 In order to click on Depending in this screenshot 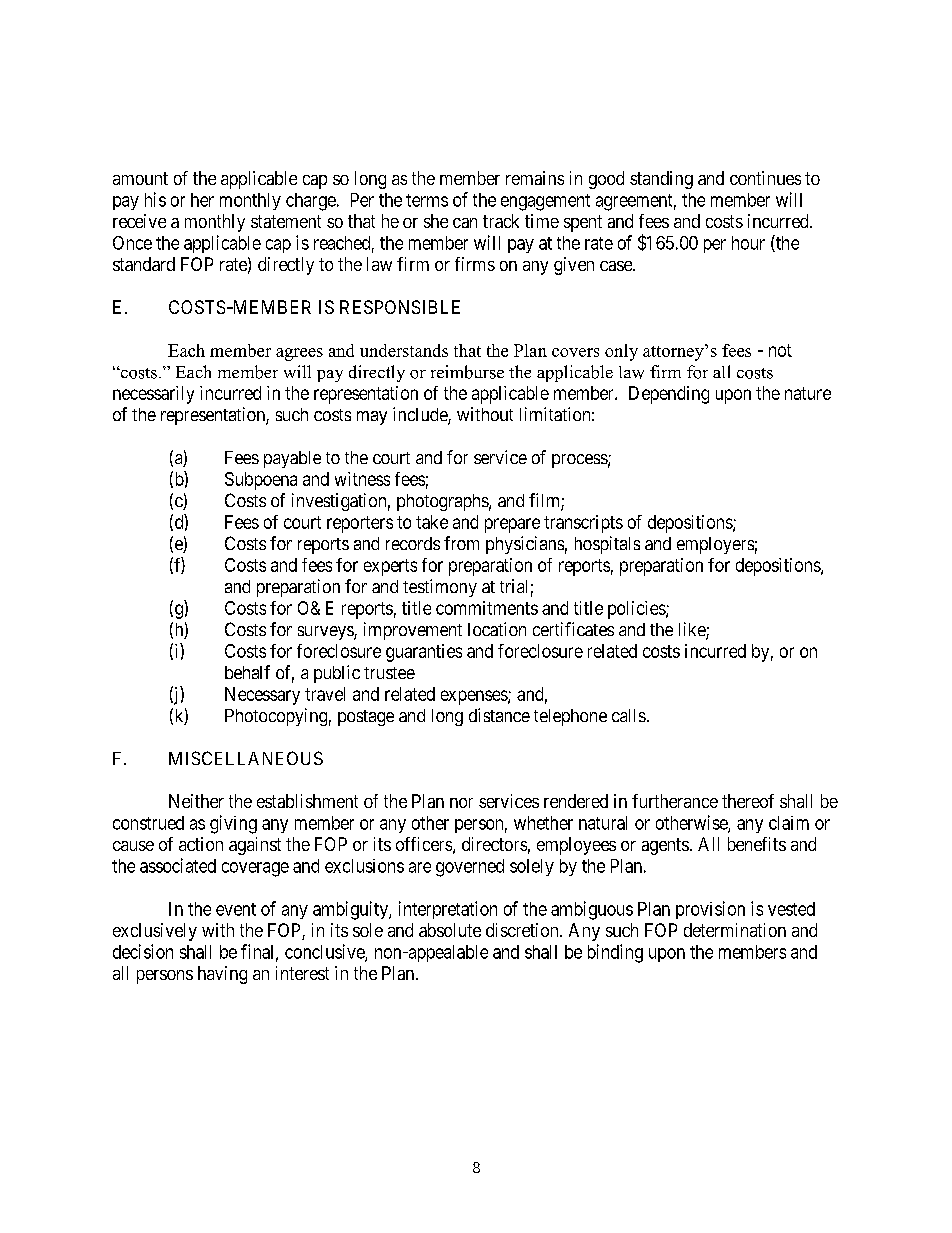, I will do `click(669, 395)`.
